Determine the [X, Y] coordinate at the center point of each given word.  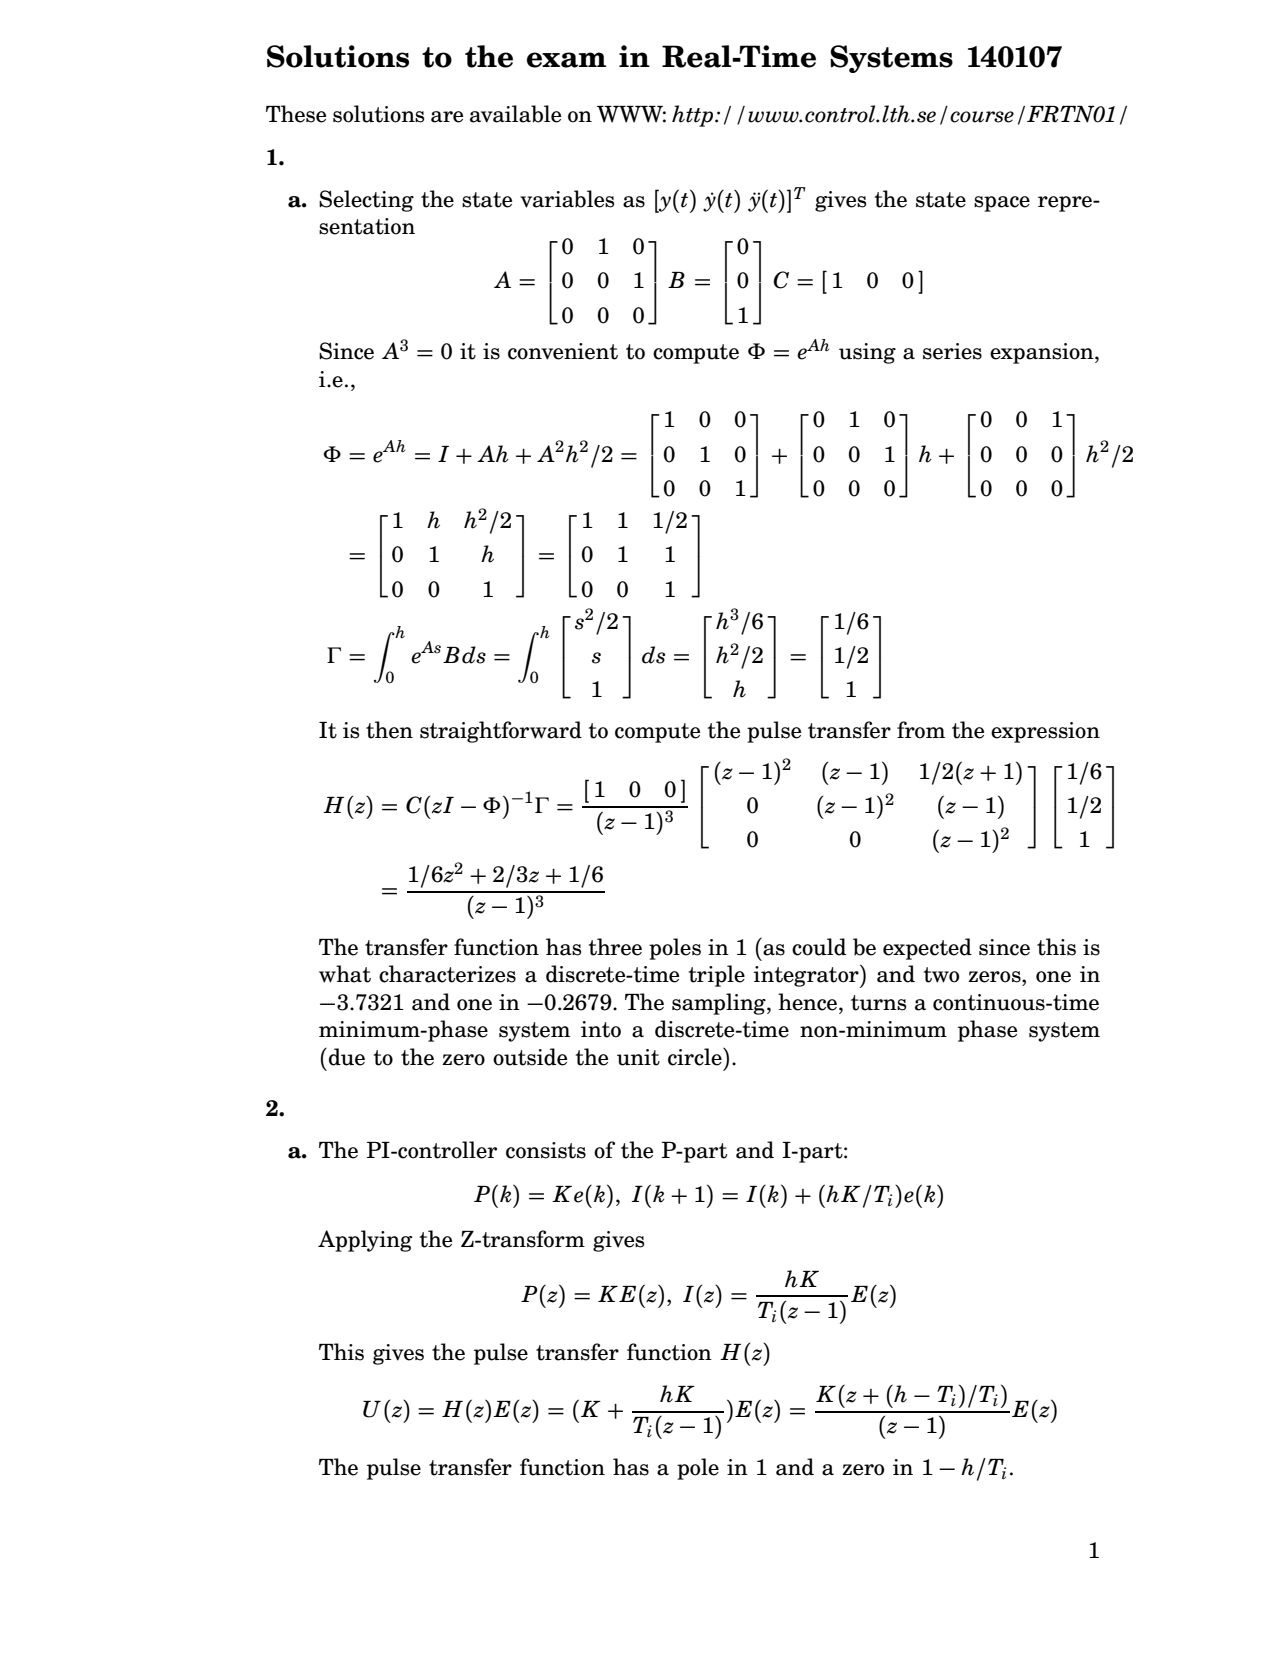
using [867, 353]
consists [546, 1150]
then [389, 730]
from [921, 730]
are [447, 117]
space [1002, 204]
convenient [563, 351]
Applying [365, 1241]
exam [566, 60]
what [345, 974]
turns [878, 1003]
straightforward [501, 732]
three [615, 947]
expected [927, 949]
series [952, 351]
